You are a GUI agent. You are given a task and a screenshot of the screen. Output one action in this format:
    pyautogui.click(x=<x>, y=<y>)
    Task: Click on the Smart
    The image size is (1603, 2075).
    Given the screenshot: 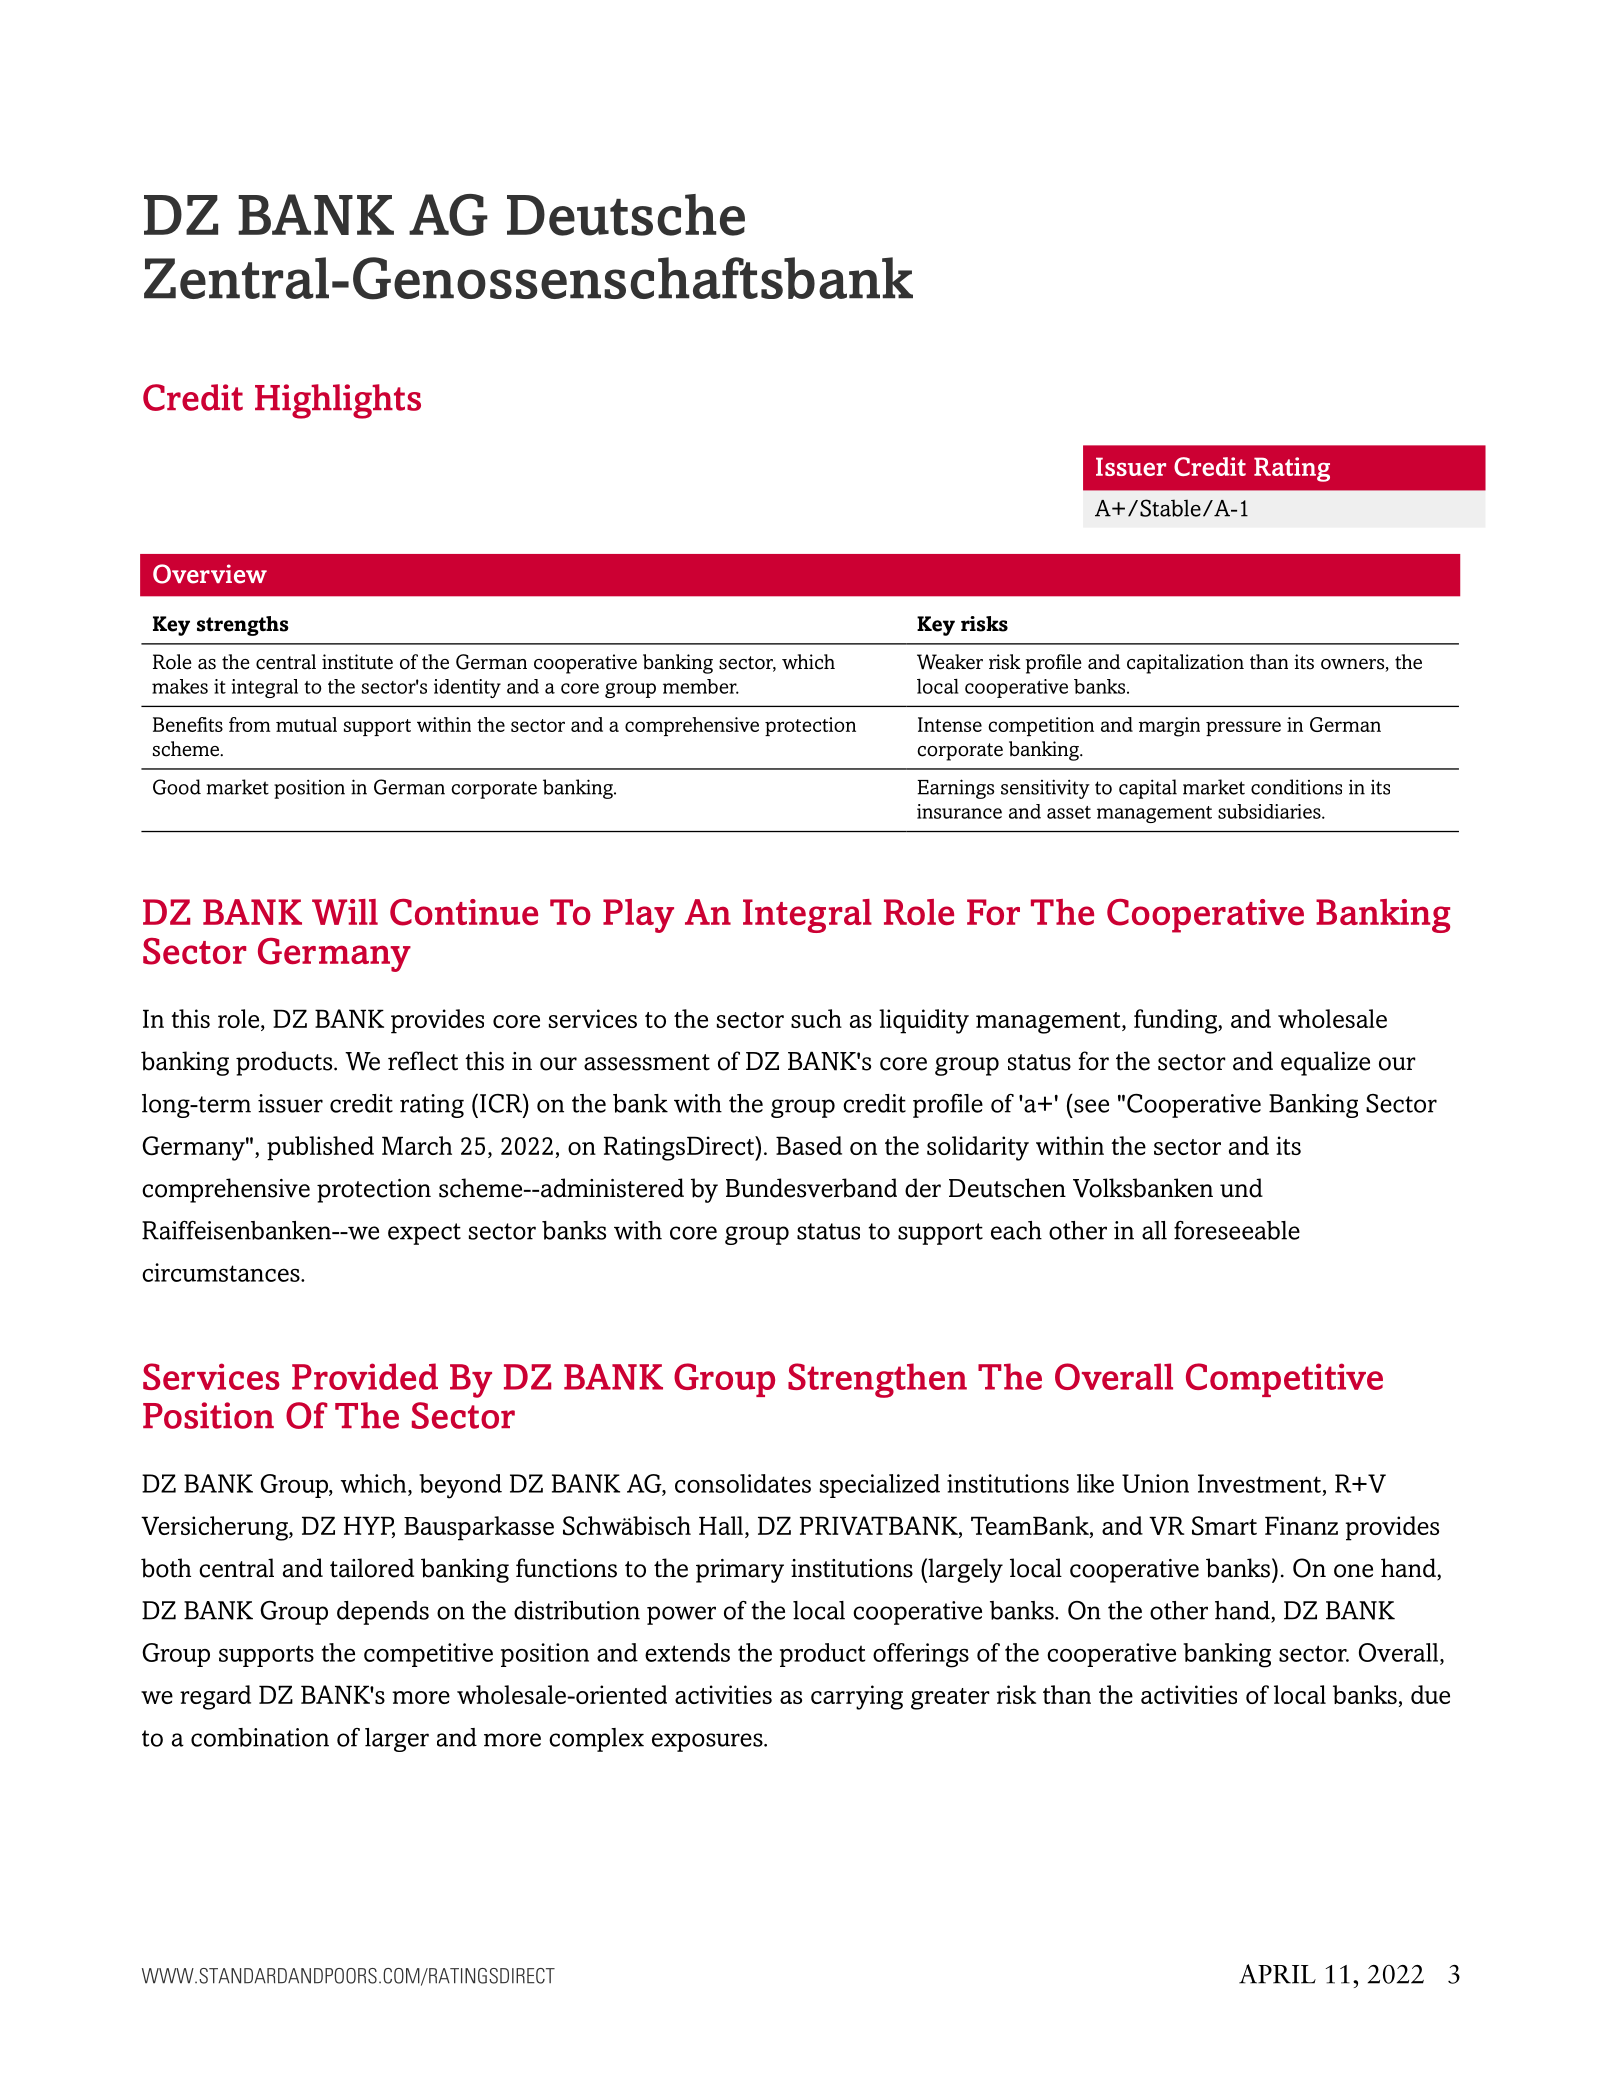 What is the action you would take?
    pyautogui.click(x=1224, y=1526)
